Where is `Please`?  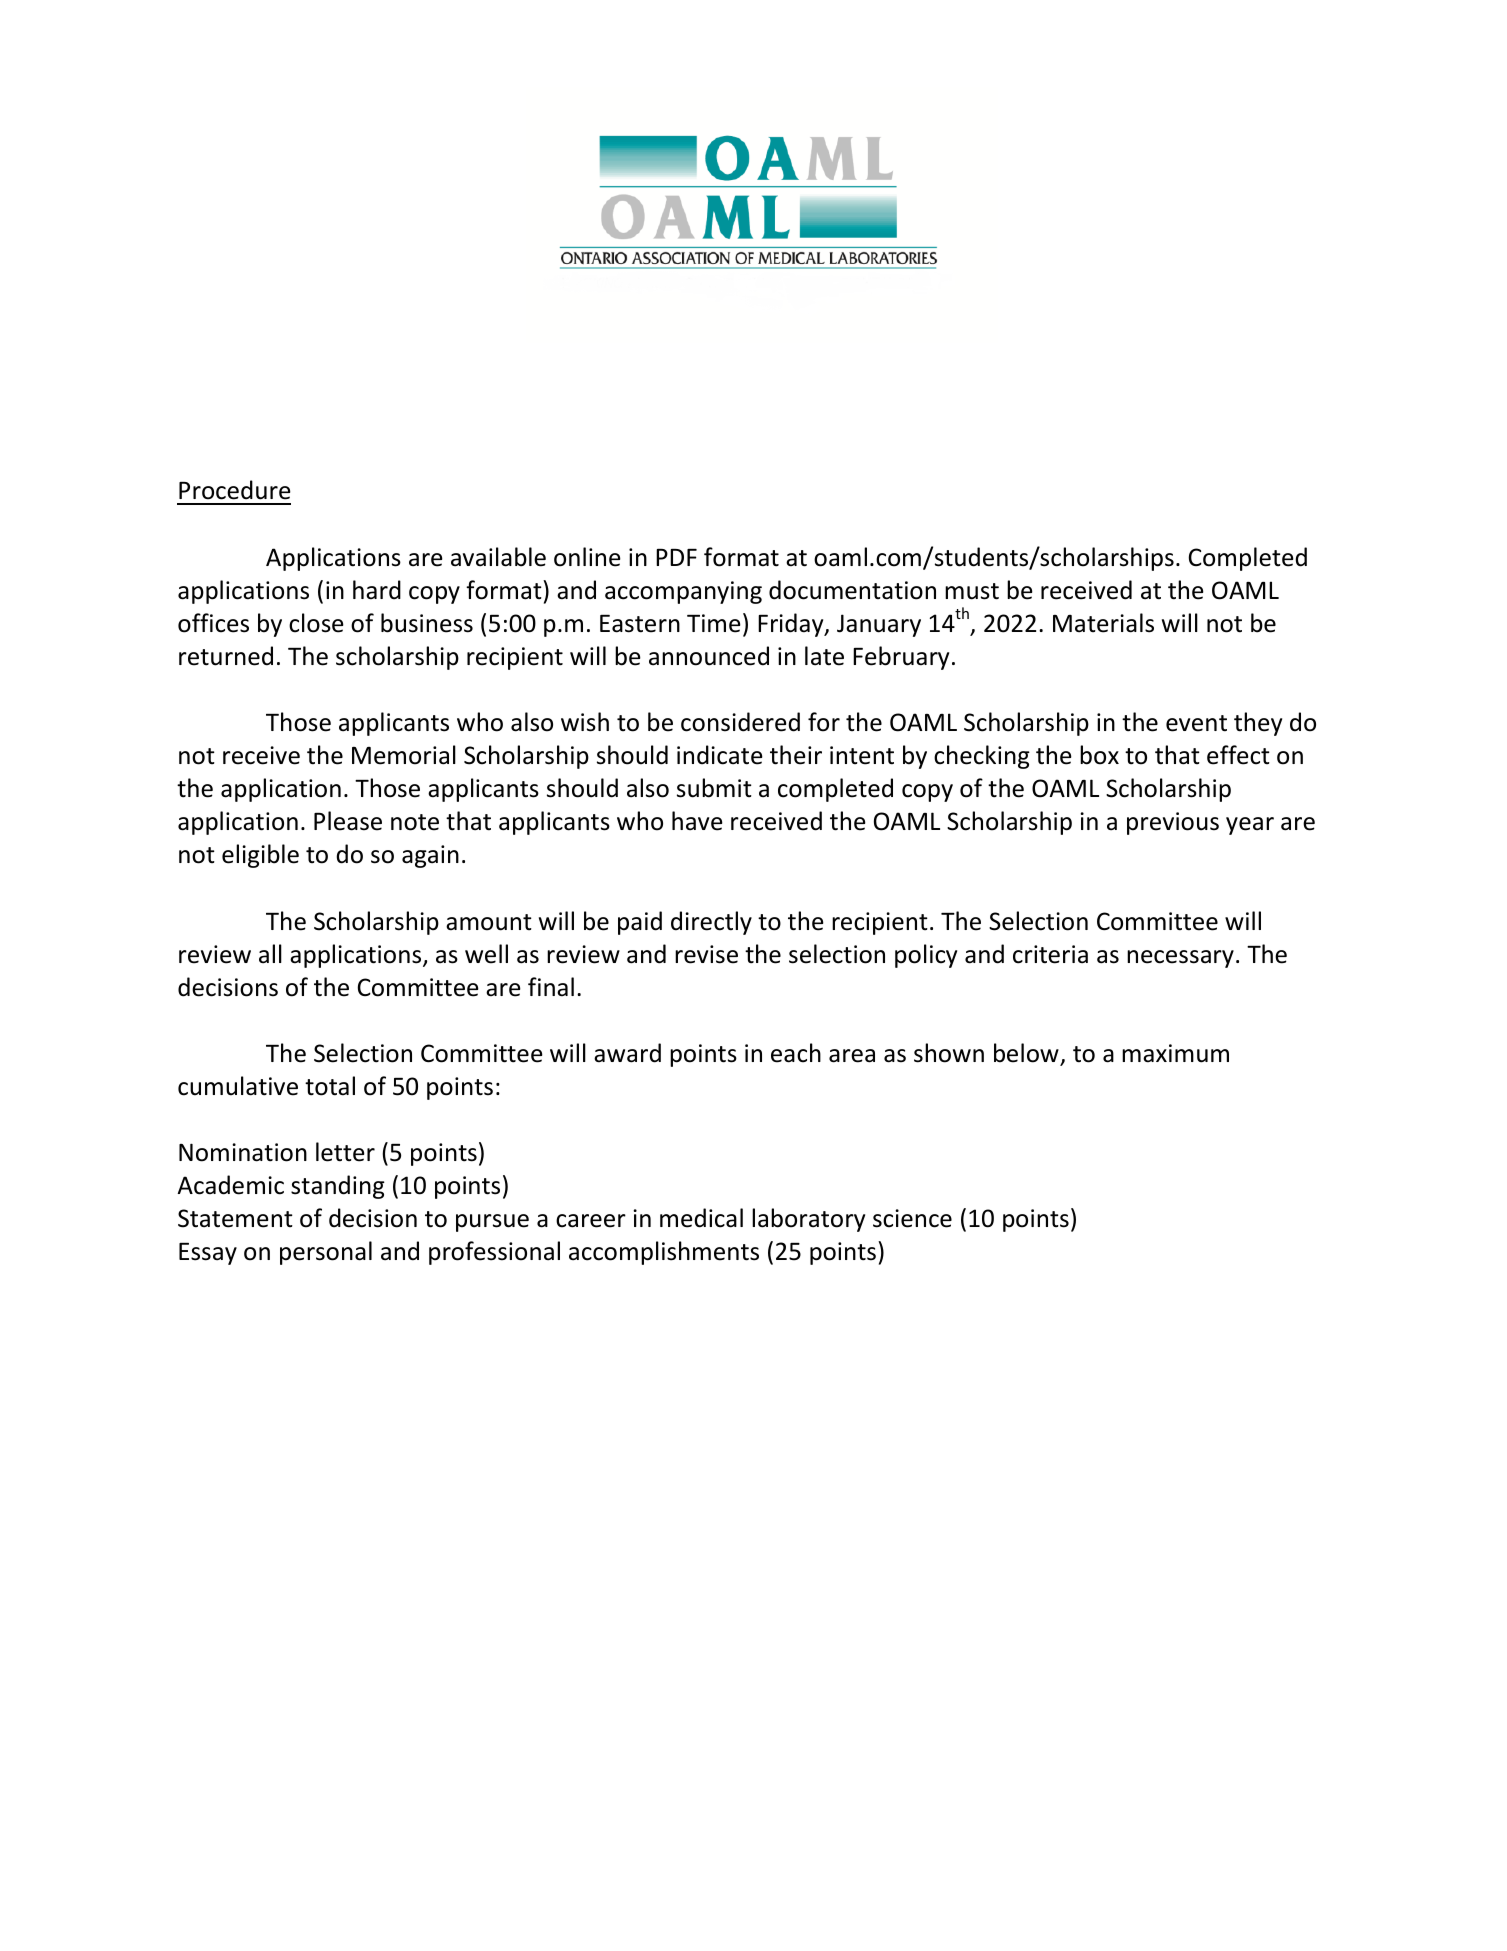
Please is located at coordinates (348, 821).
